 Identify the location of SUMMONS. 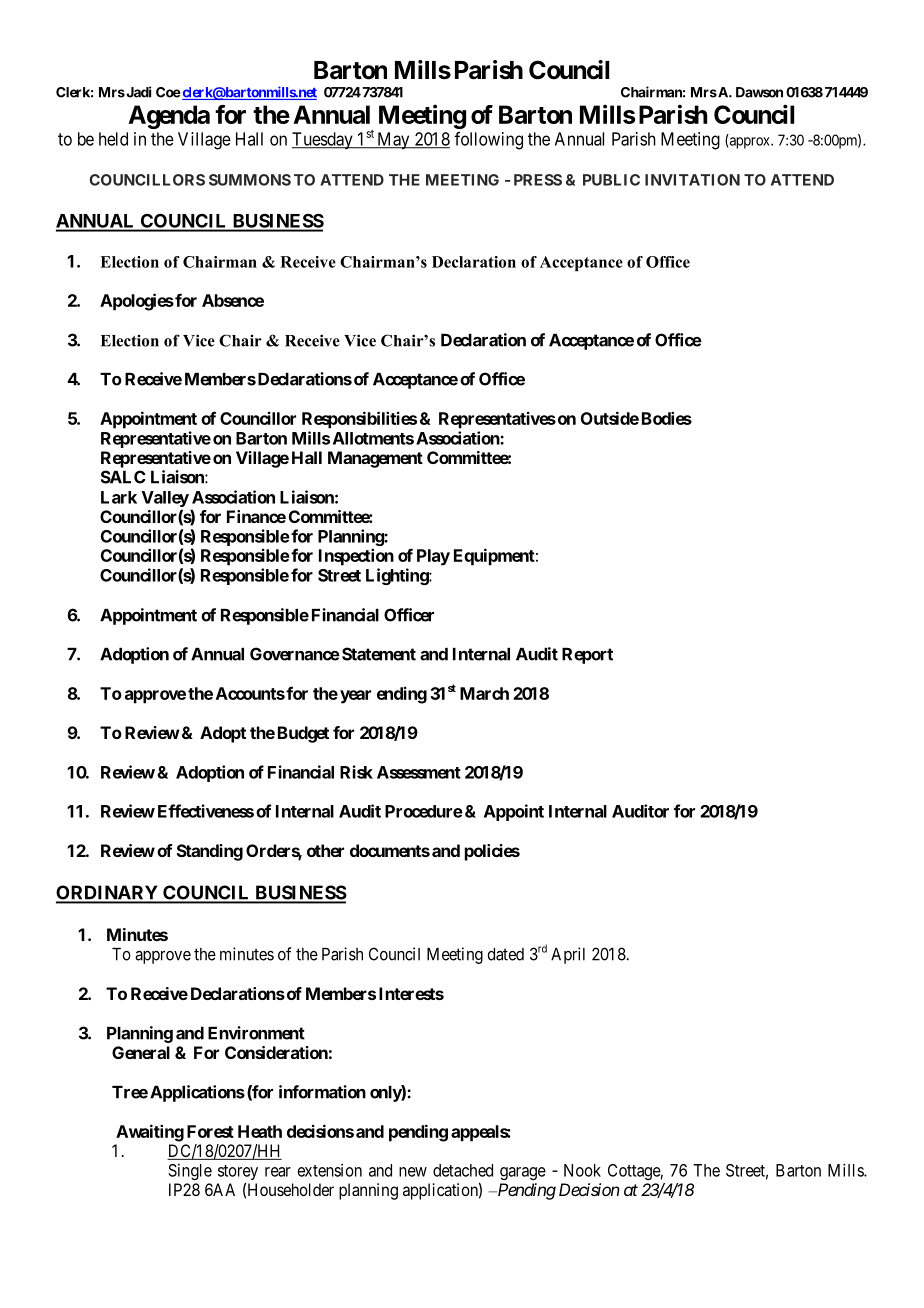
(250, 180).
